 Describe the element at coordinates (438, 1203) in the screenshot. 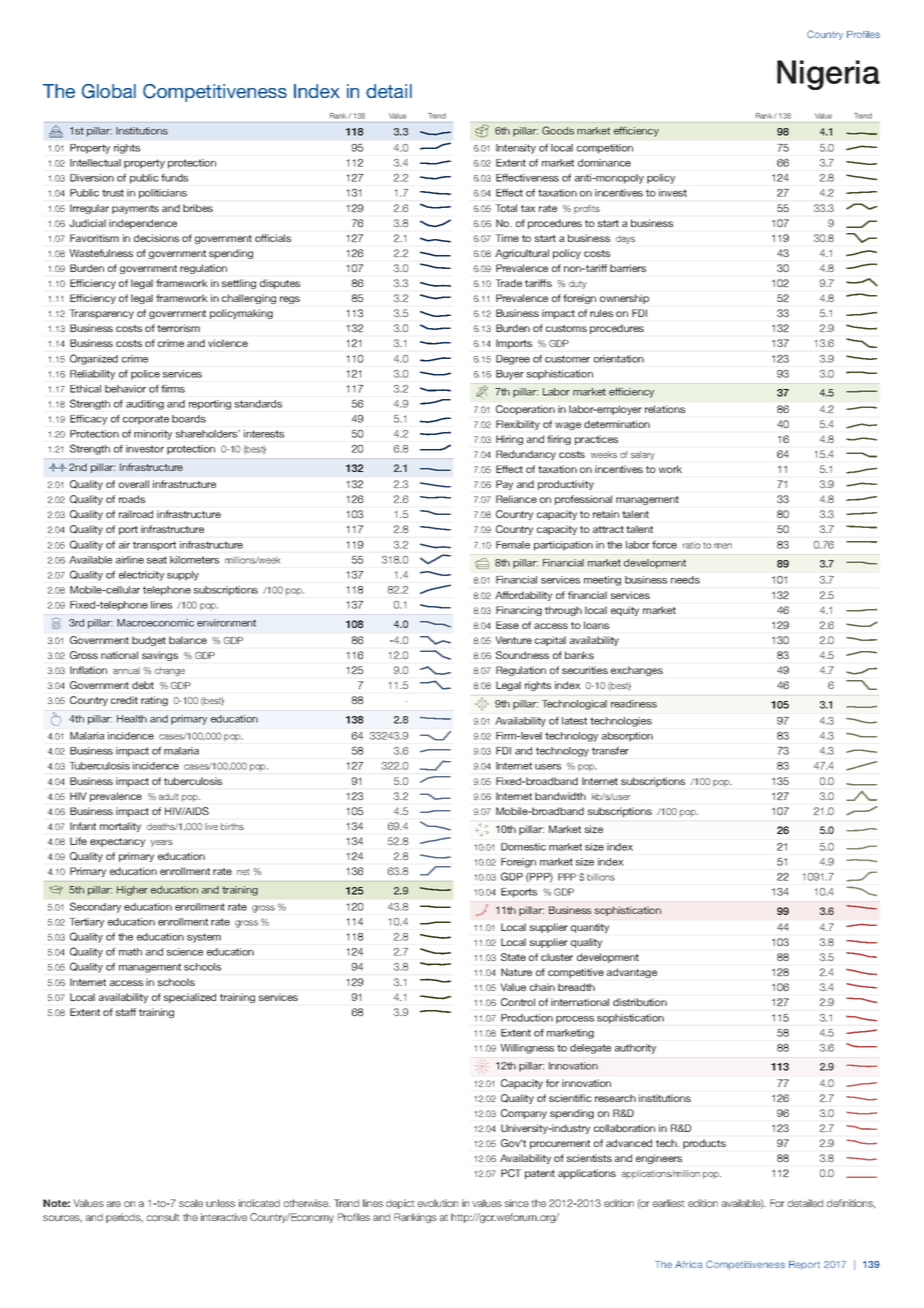

I see `evolution` at that location.
